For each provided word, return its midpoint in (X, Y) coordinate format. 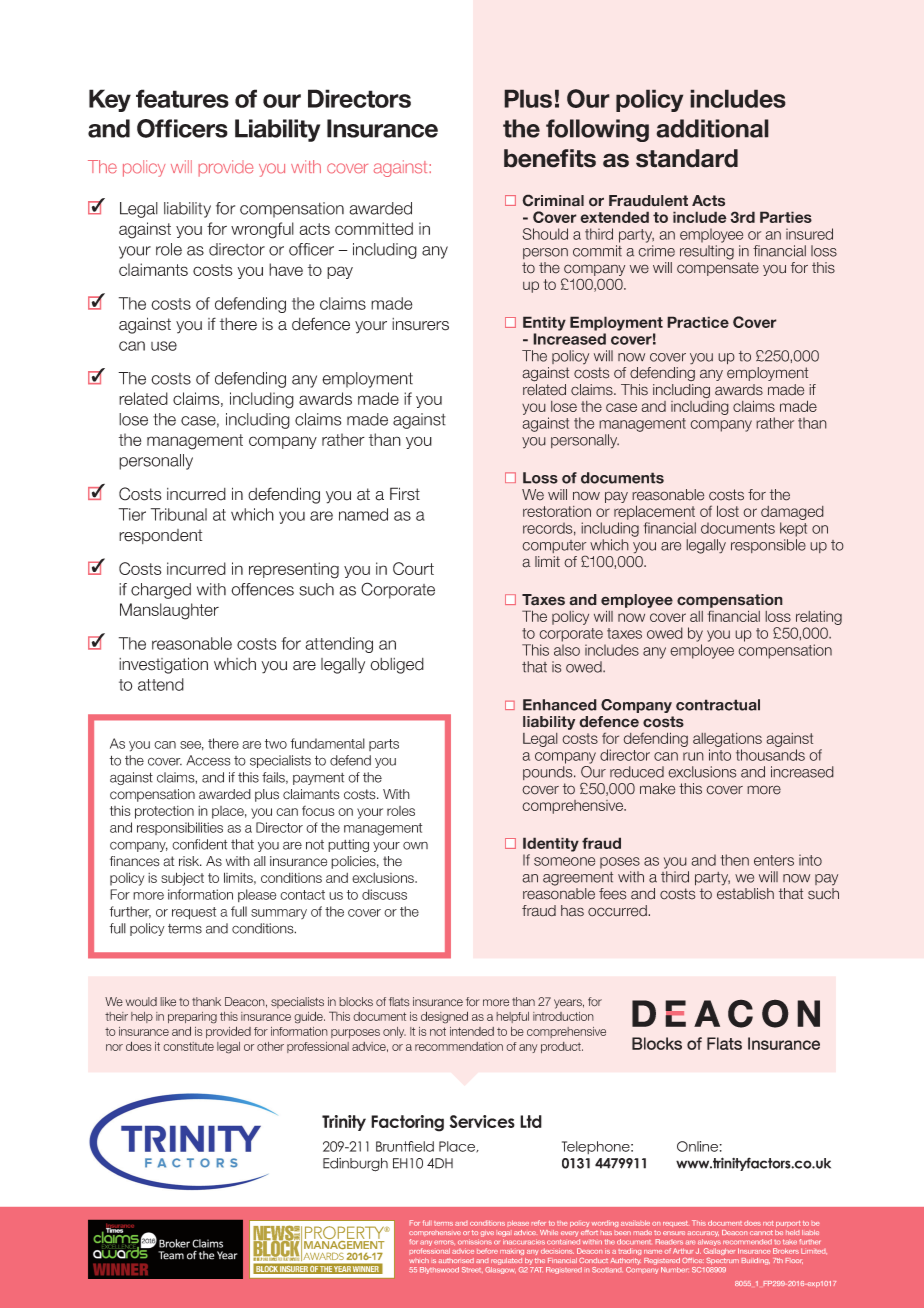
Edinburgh (355, 1165)
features (182, 98)
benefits (550, 158)
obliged (397, 666)
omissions (475, 1242)
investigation (163, 665)
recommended (747, 1242)
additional (712, 128)
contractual (718, 705)
